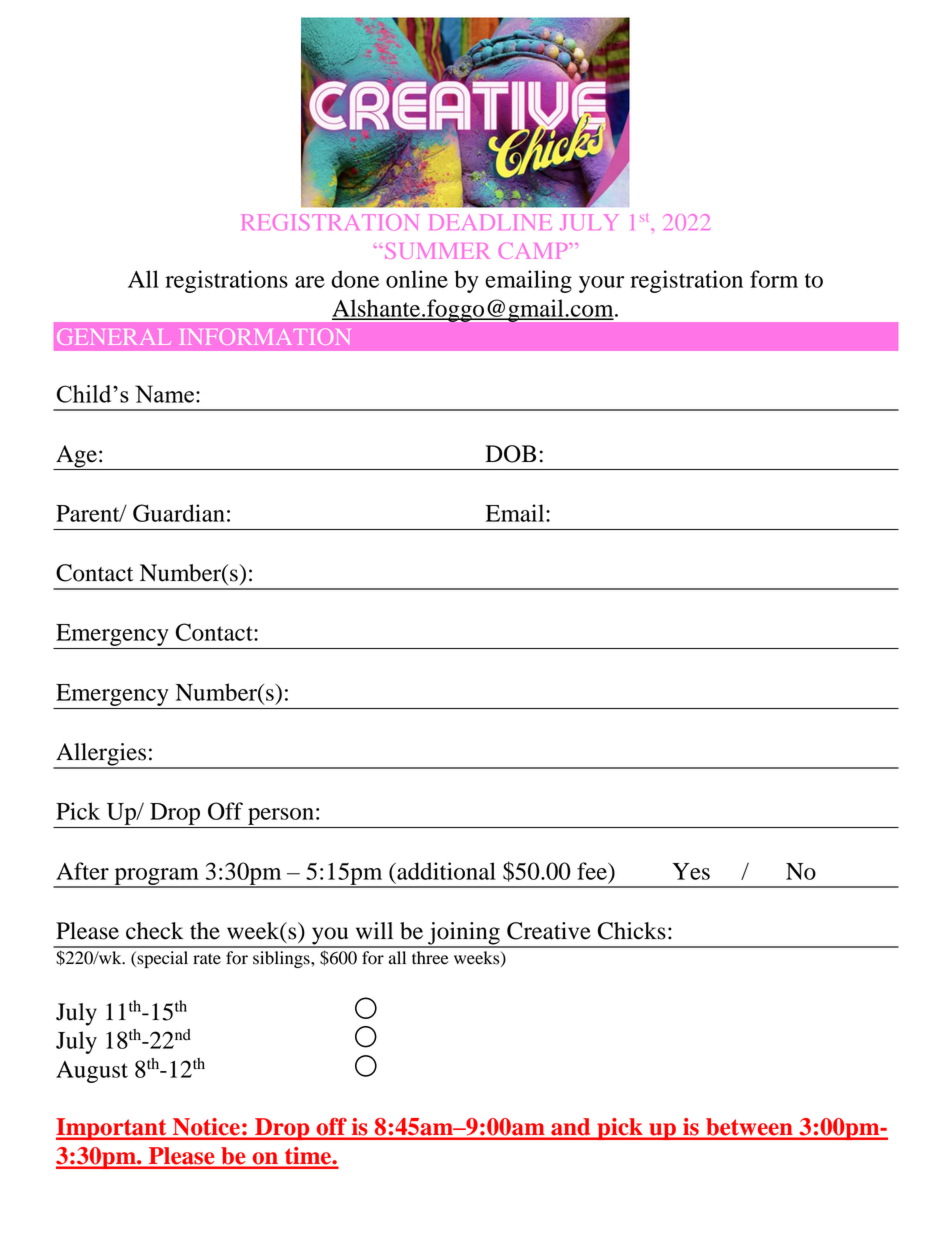 Image resolution: width=952 pixels, height=1233 pixels. What do you see at coordinates (430, 958) in the image?
I see `three` at bounding box center [430, 958].
